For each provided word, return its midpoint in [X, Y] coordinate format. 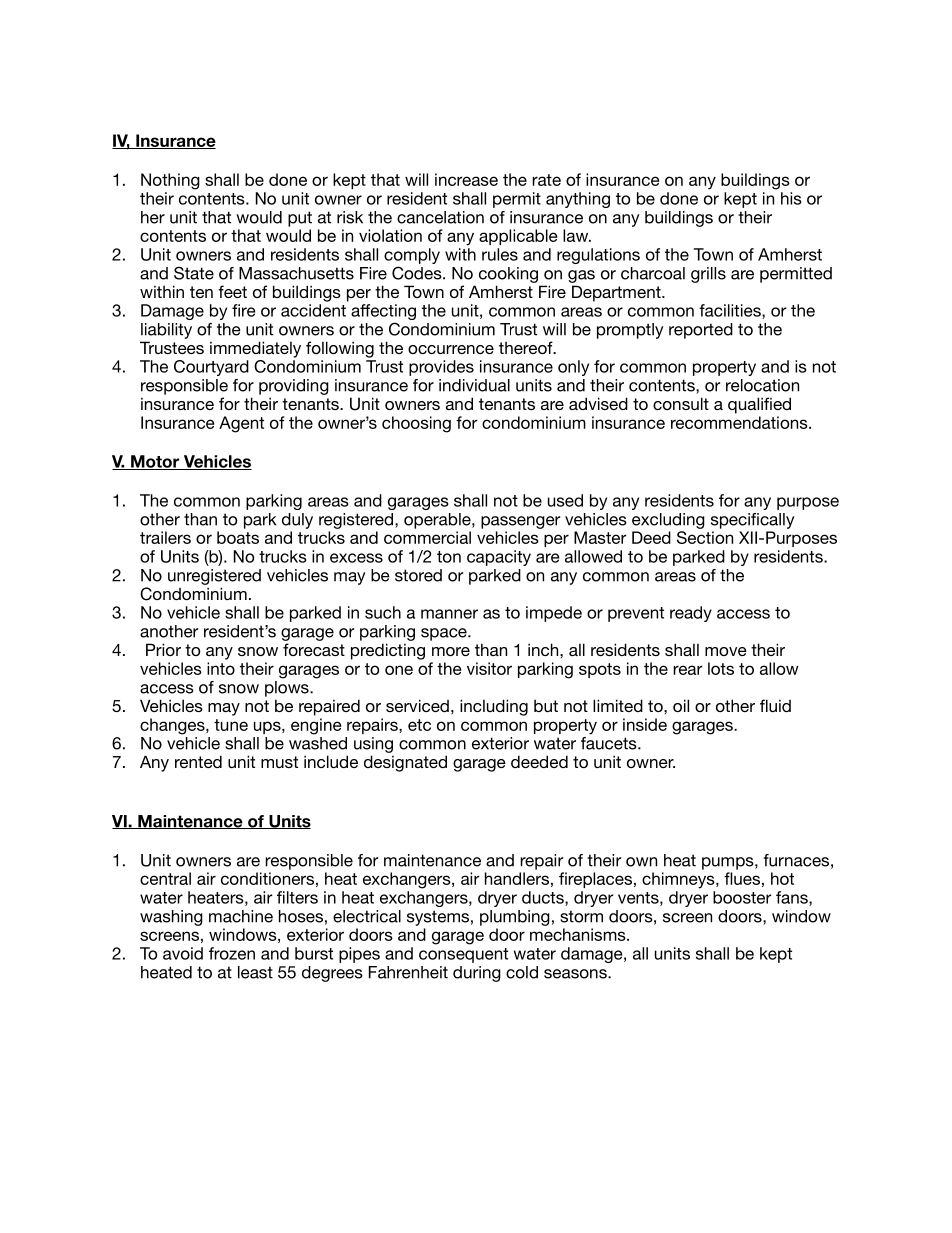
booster [742, 897]
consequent [463, 955]
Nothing [170, 181]
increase [466, 179]
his [791, 198]
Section [705, 537]
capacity [499, 558]
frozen [232, 953]
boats [238, 537]
